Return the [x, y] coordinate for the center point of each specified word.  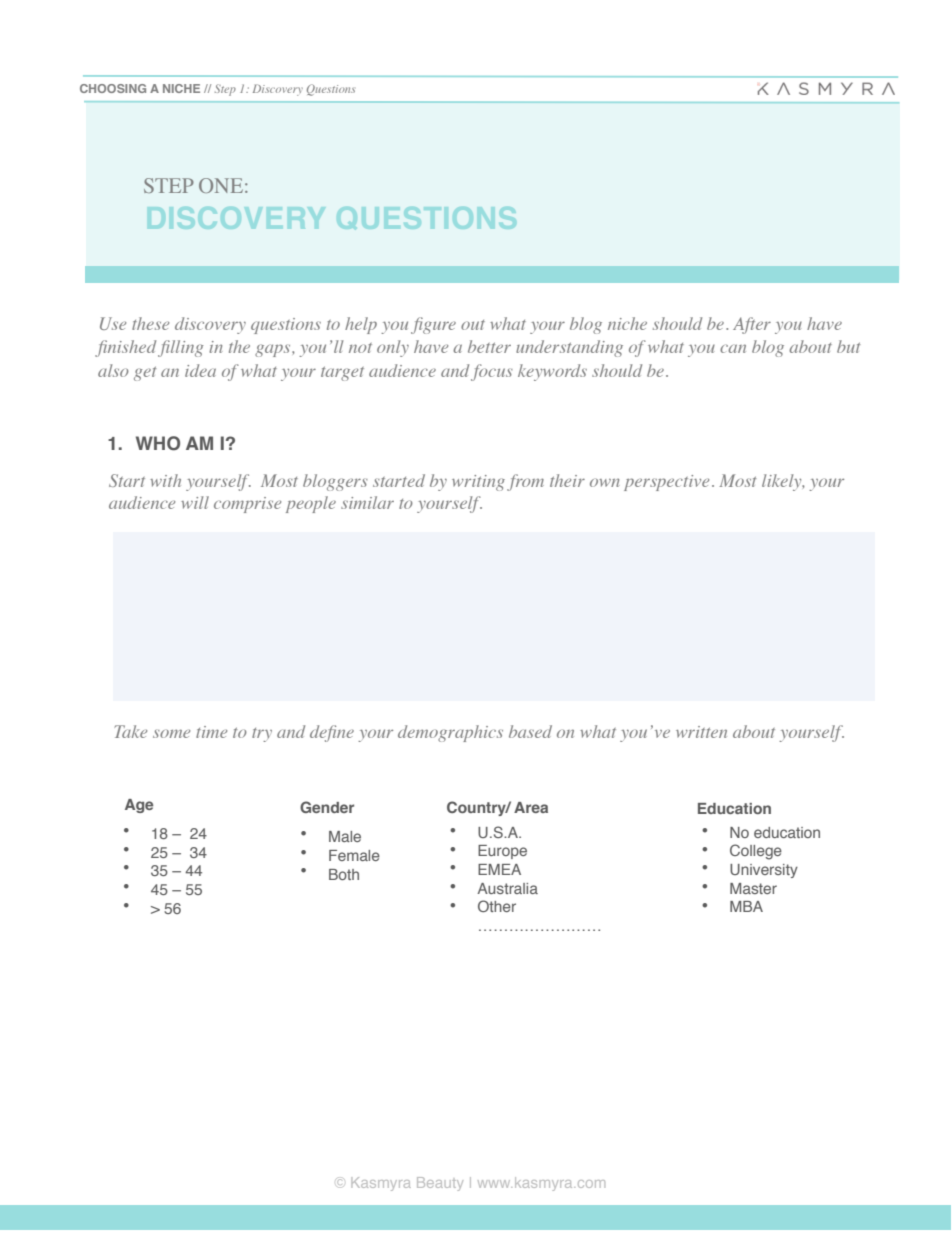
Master [753, 888]
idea [200, 370]
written [701, 732]
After [752, 325]
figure [433, 325]
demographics [450, 733]
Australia [507, 888]
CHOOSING [113, 88]
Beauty [440, 1184]
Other [497, 906]
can [733, 348]
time [211, 732]
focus [492, 372]
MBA [746, 906]
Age [139, 806]
